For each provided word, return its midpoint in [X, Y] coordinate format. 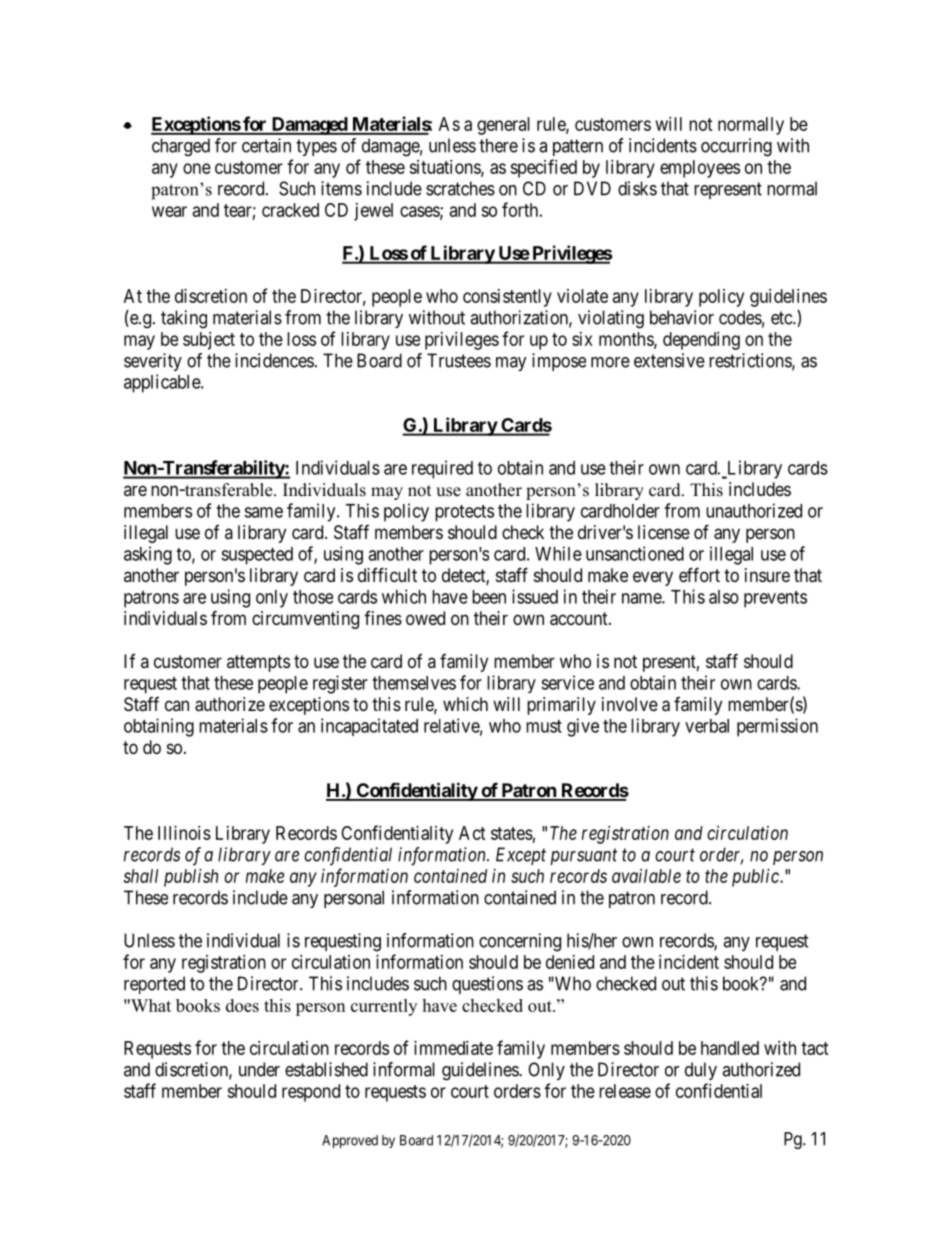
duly [701, 1071]
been [489, 597]
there [498, 145]
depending [701, 341]
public [756, 878]
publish [191, 878]
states [512, 833]
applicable [163, 383]
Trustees [459, 360]
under [259, 1069]
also [724, 597]
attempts [258, 663]
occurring [736, 147]
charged [181, 147]
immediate [453, 1048]
